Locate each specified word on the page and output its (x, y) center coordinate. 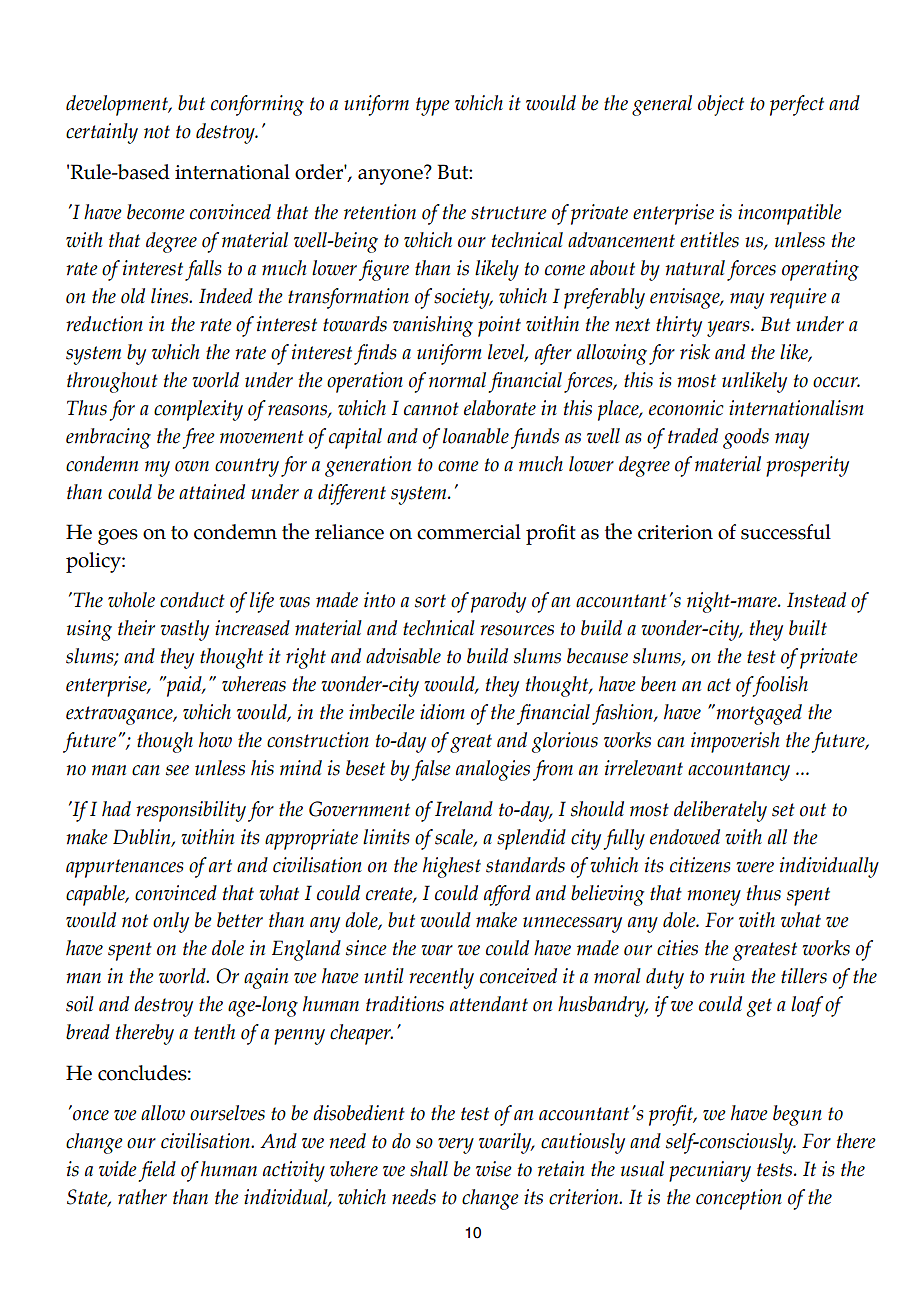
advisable (403, 656)
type (433, 106)
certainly (102, 133)
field (157, 1171)
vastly (185, 630)
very (456, 1146)
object (721, 105)
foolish (779, 686)
